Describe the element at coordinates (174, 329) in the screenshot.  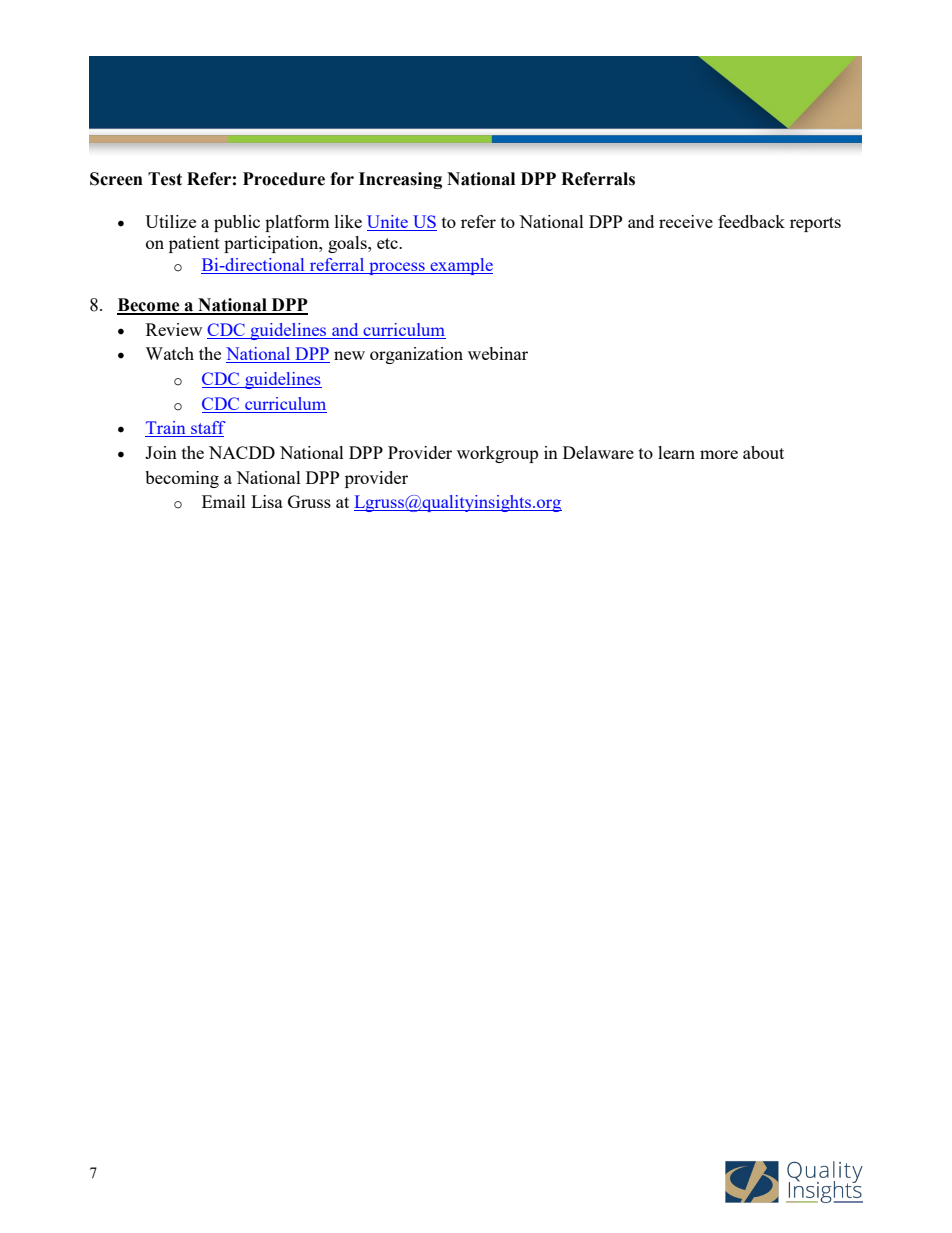
I see `Review` at that location.
